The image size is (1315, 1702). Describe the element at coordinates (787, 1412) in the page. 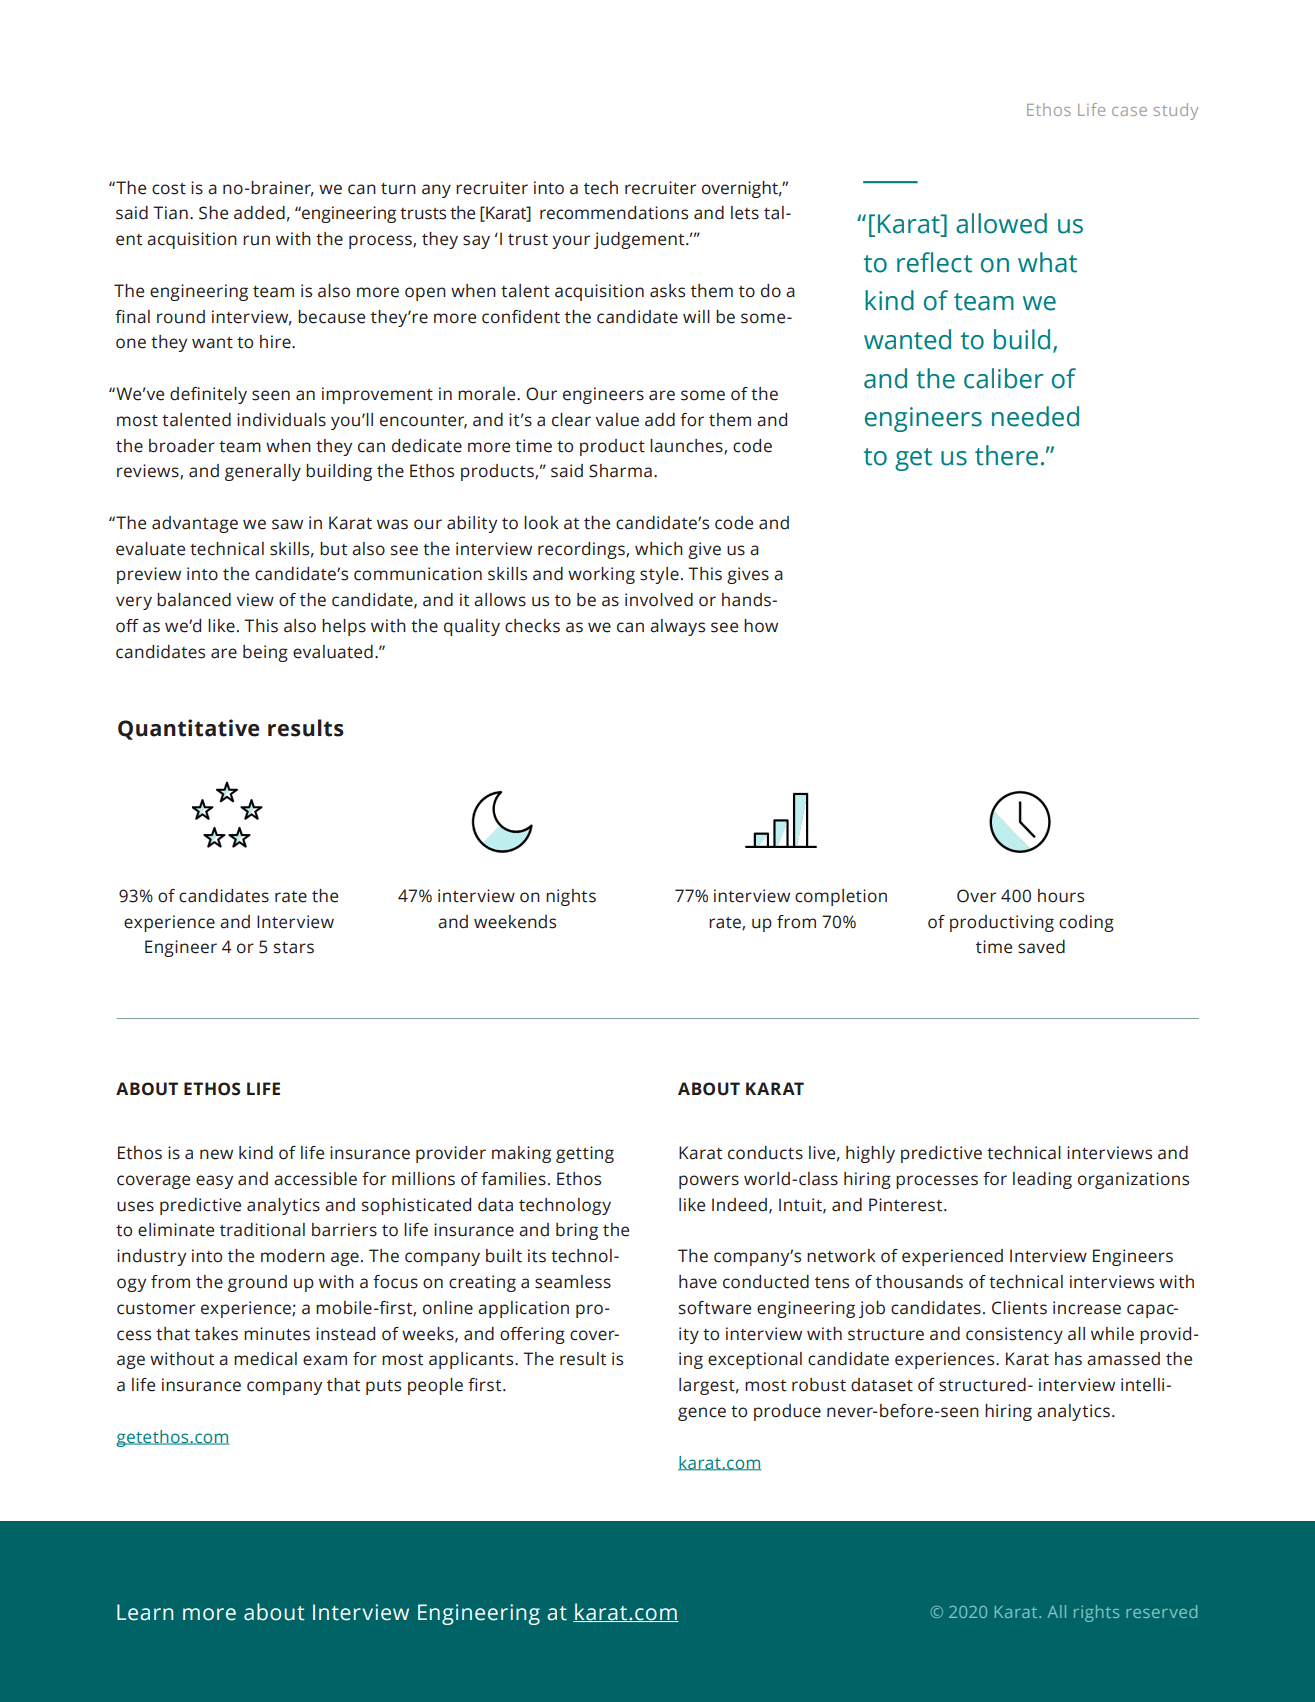

I see `produce` at that location.
